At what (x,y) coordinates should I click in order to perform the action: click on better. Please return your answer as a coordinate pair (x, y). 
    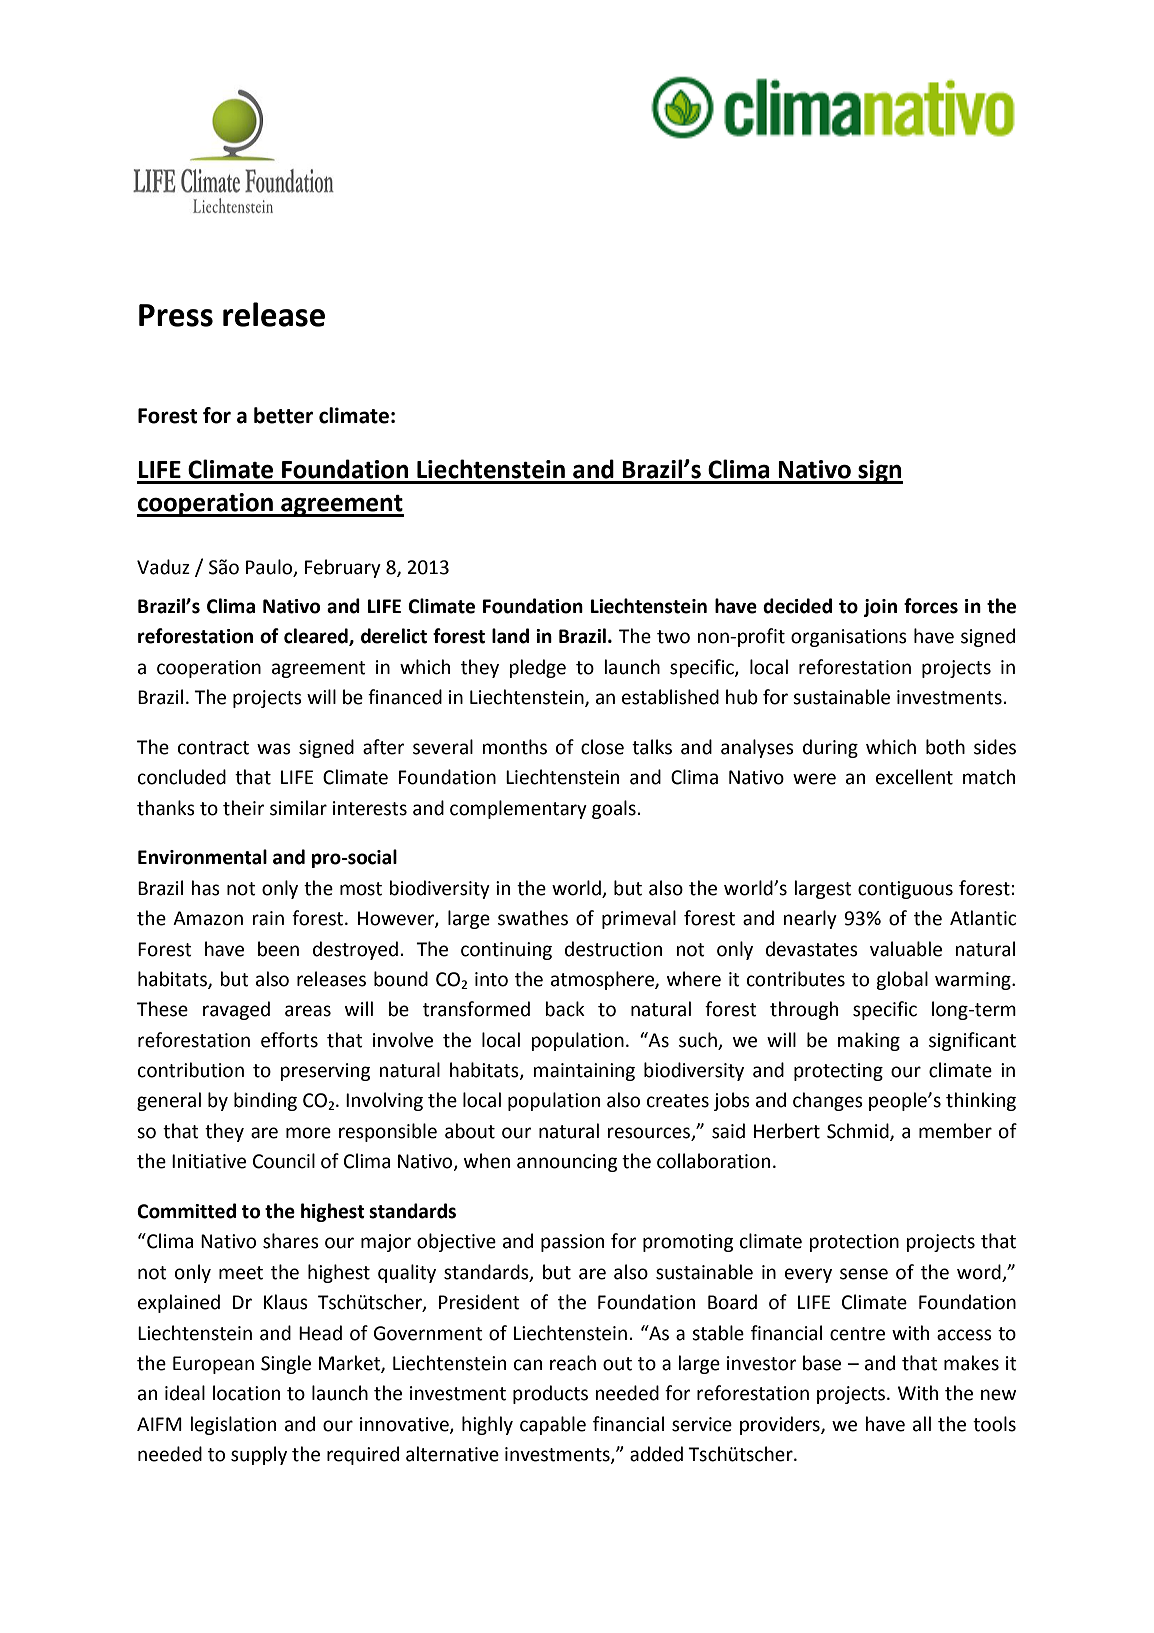
    Looking at the image, I should click on (283, 415).
